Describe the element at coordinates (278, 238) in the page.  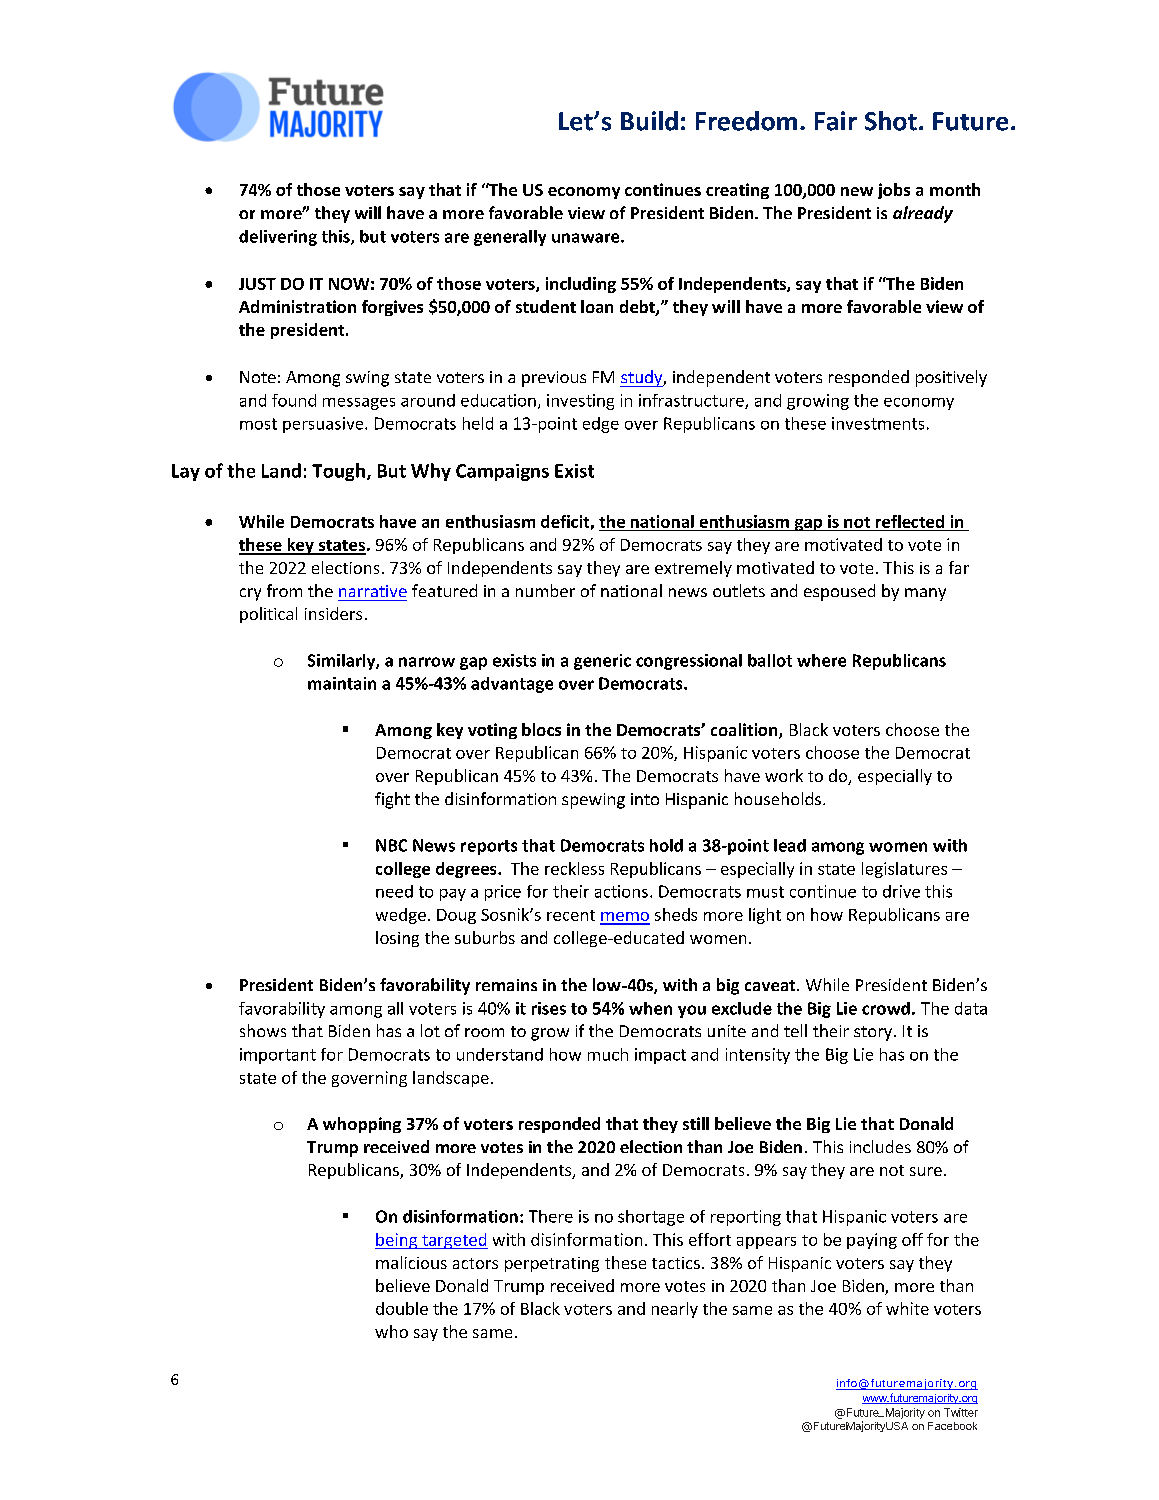
I see `delivering` at that location.
